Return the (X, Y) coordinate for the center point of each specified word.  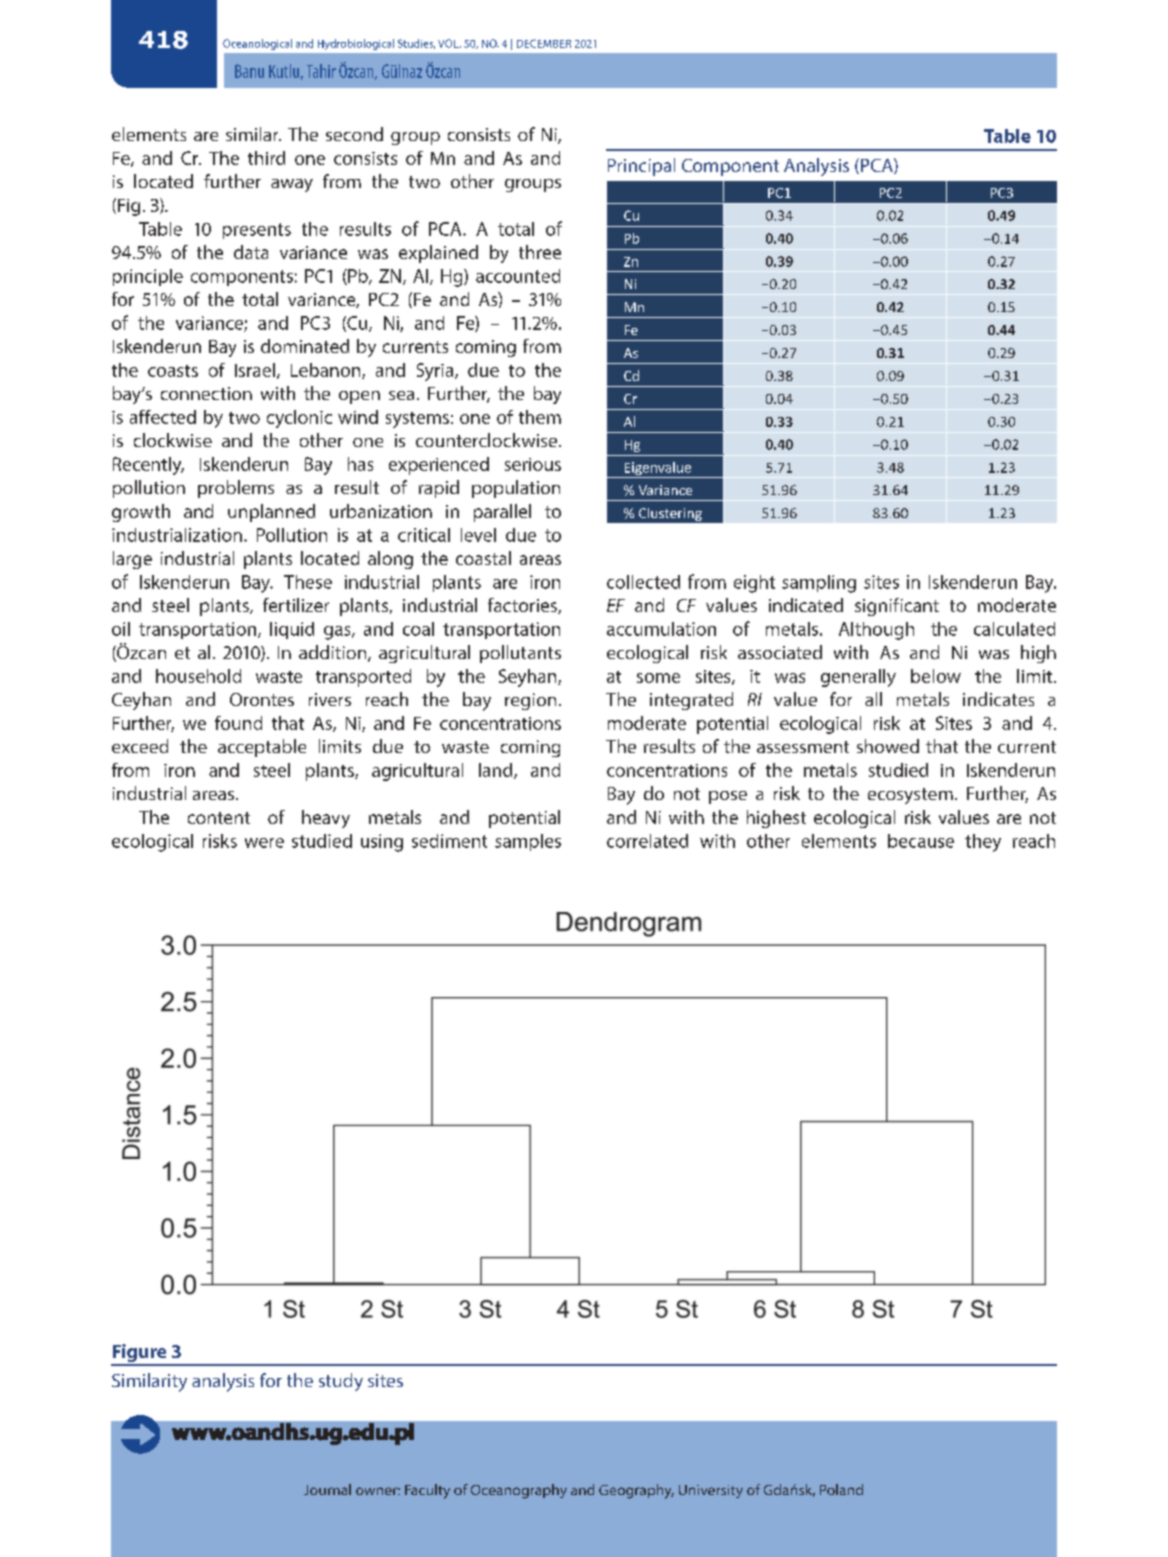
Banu (249, 71)
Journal (327, 1489)
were (264, 843)
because (921, 841)
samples (528, 842)
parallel (502, 513)
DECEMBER (544, 43)
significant (897, 607)
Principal (641, 167)
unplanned (271, 513)
